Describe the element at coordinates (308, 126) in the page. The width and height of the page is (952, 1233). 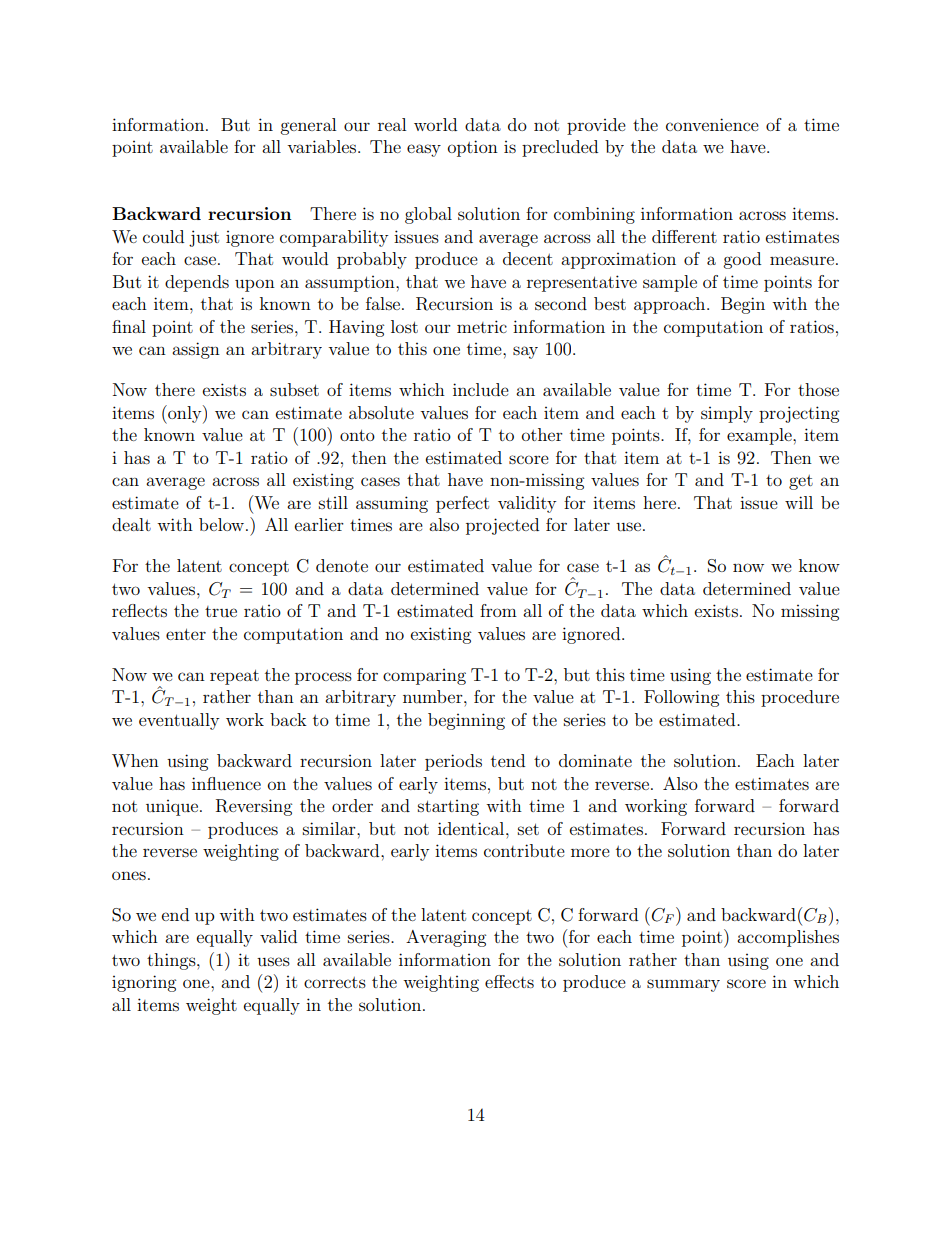
I see `general` at that location.
